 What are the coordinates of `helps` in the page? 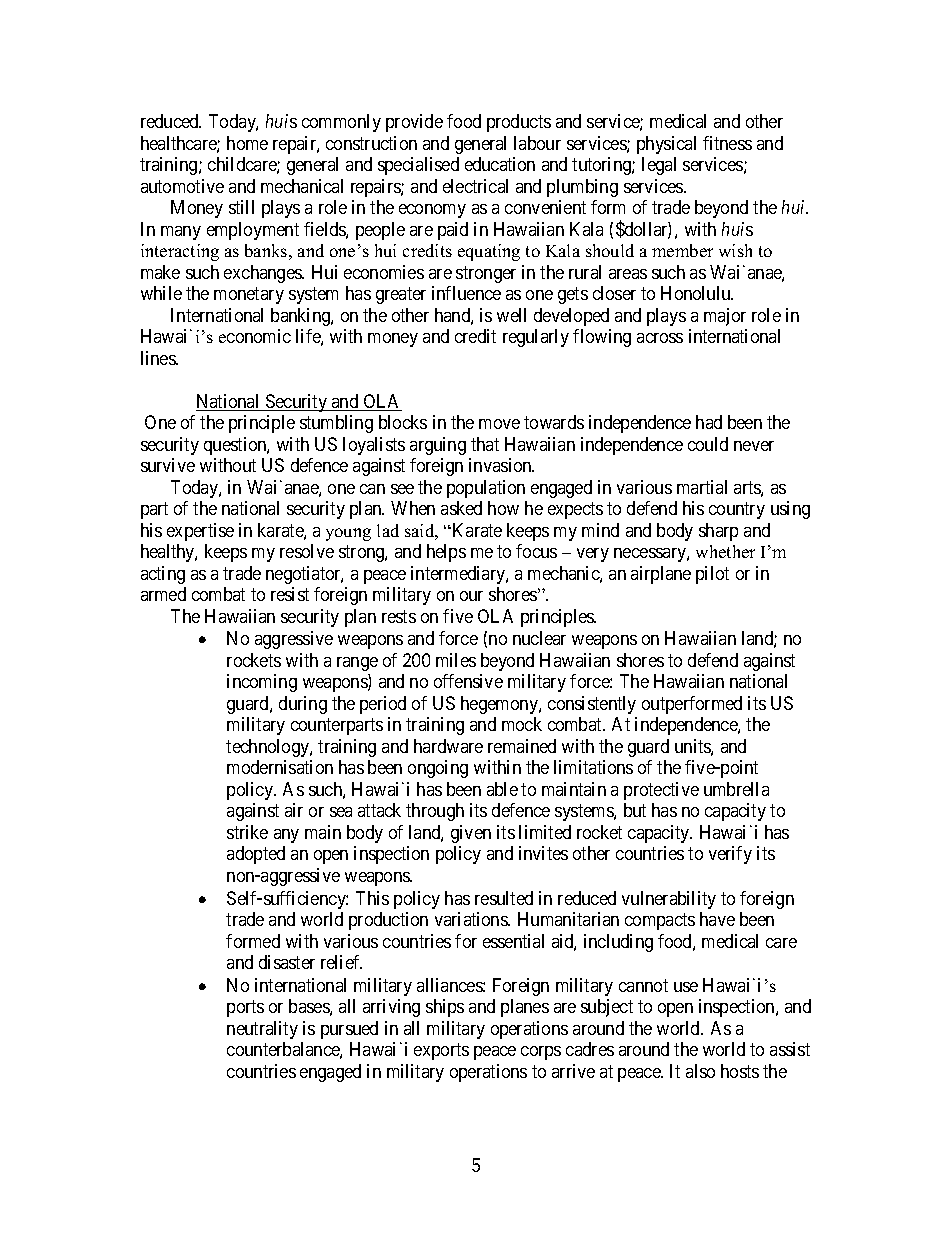 It's located at (446, 553).
